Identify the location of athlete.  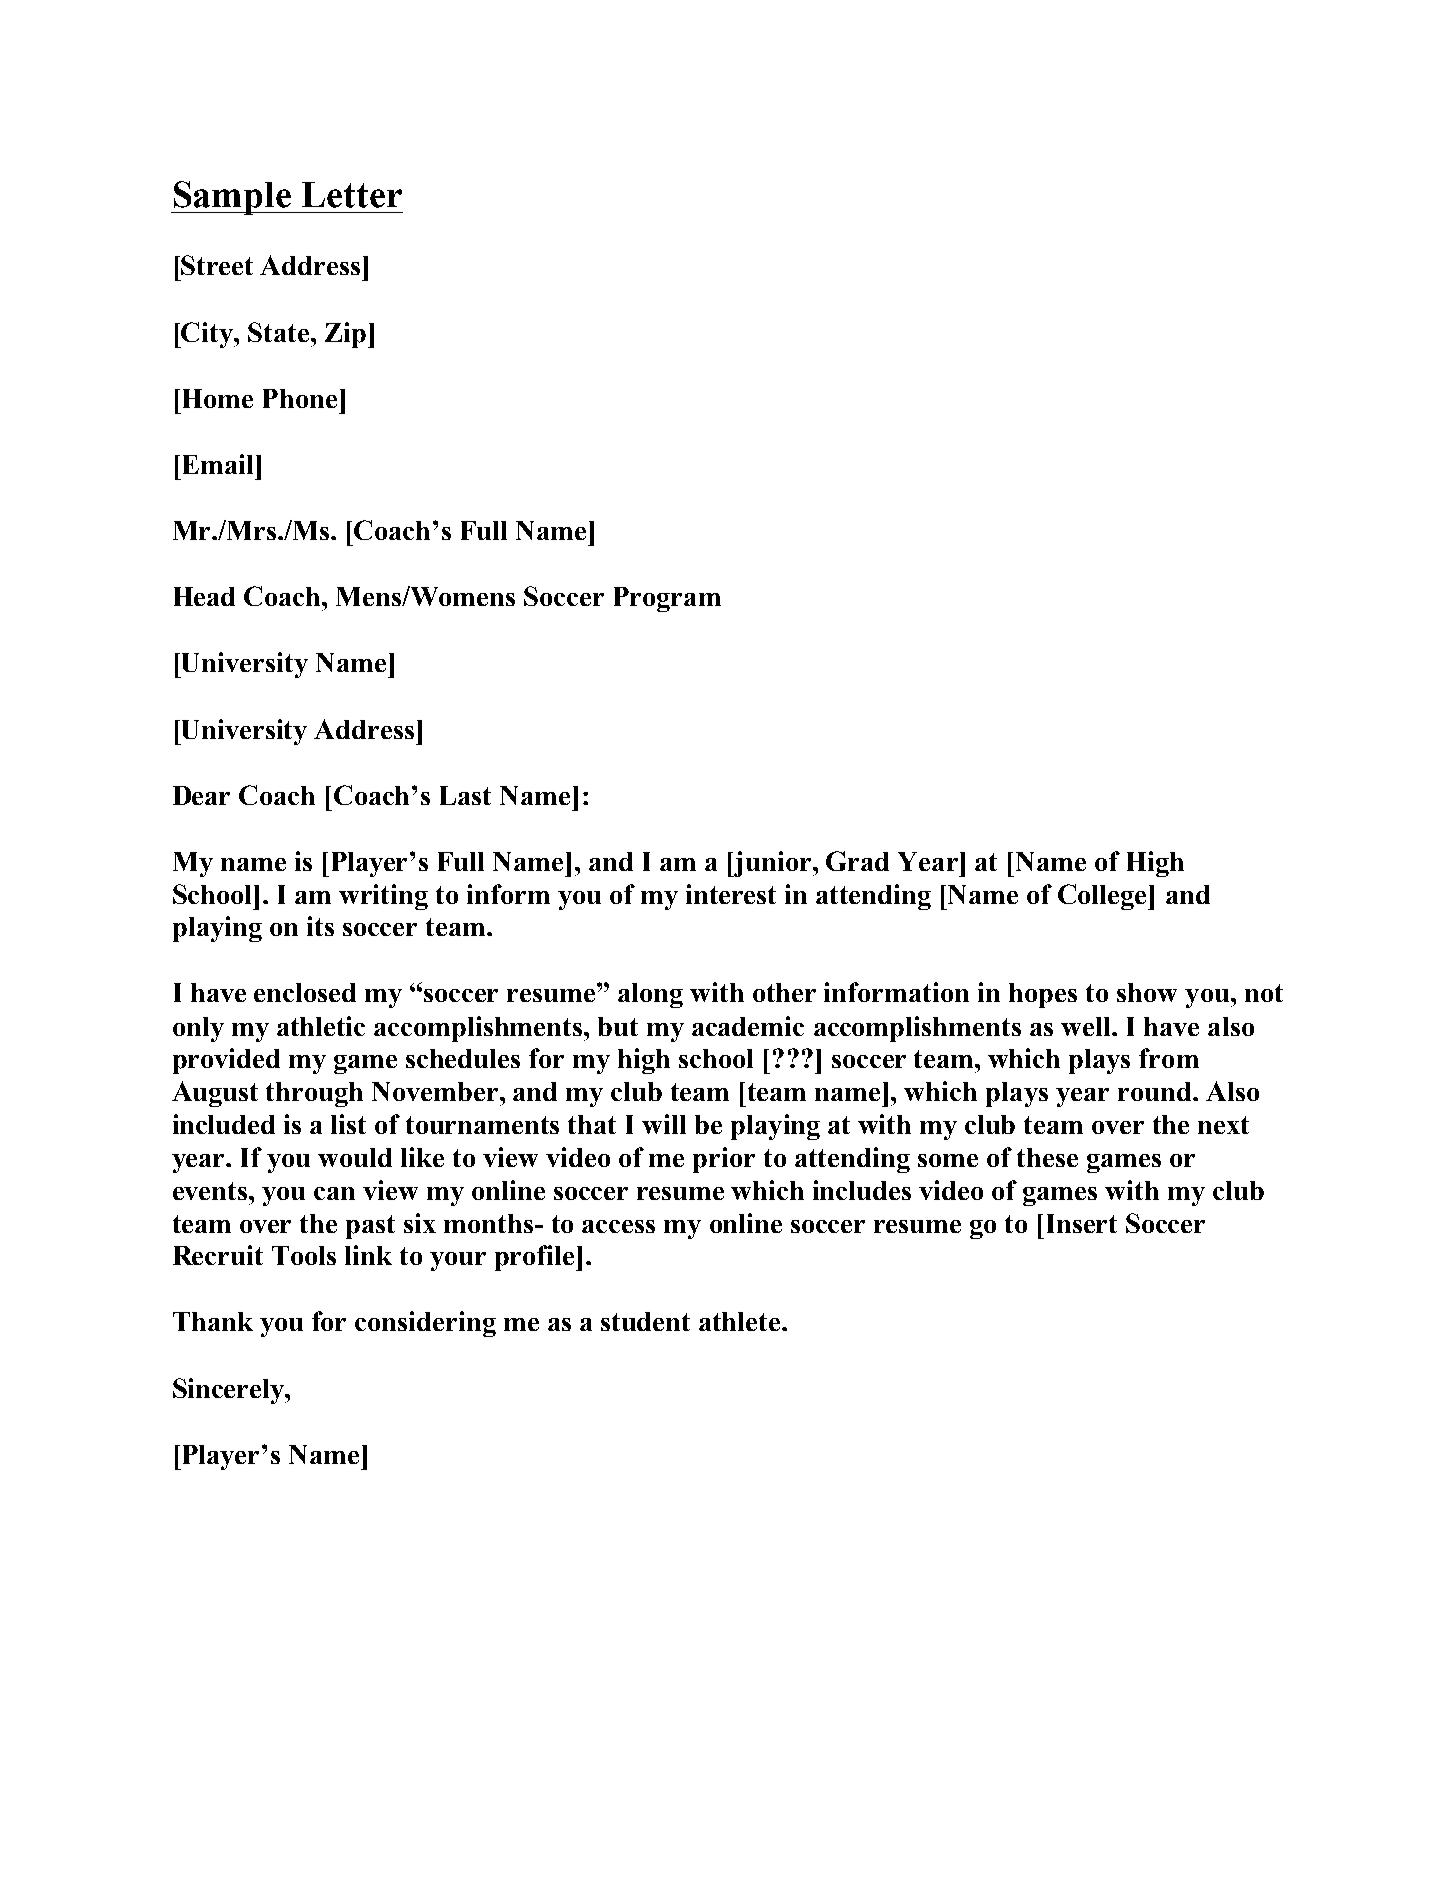
(741, 1321).
